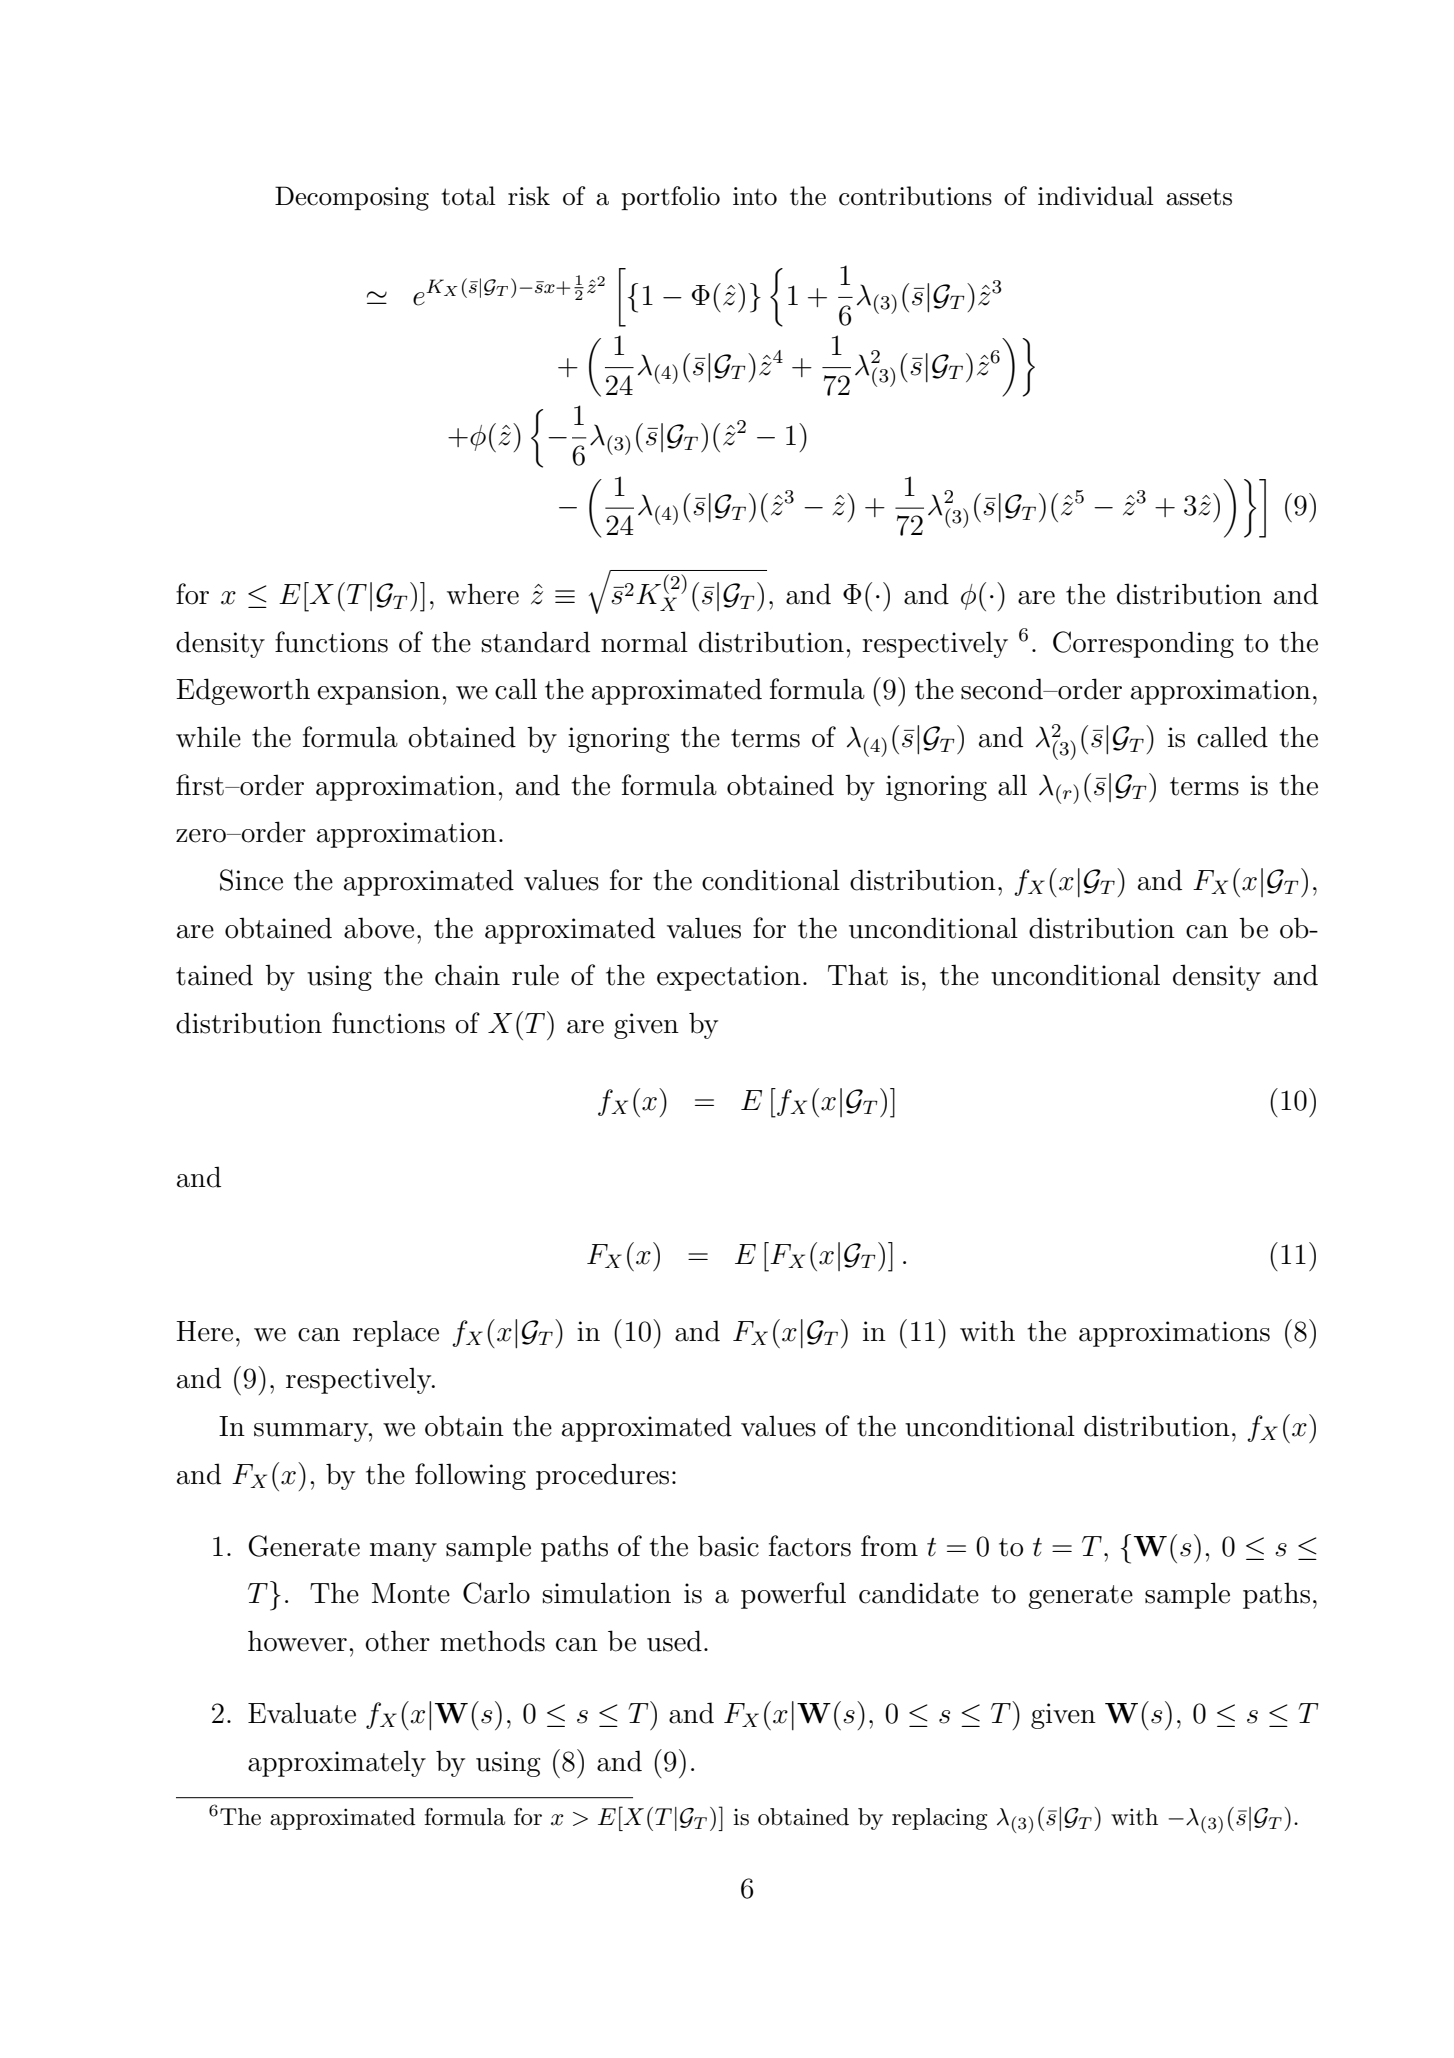  What do you see at coordinates (729, 978) in the screenshot?
I see `expectation` at bounding box center [729, 978].
